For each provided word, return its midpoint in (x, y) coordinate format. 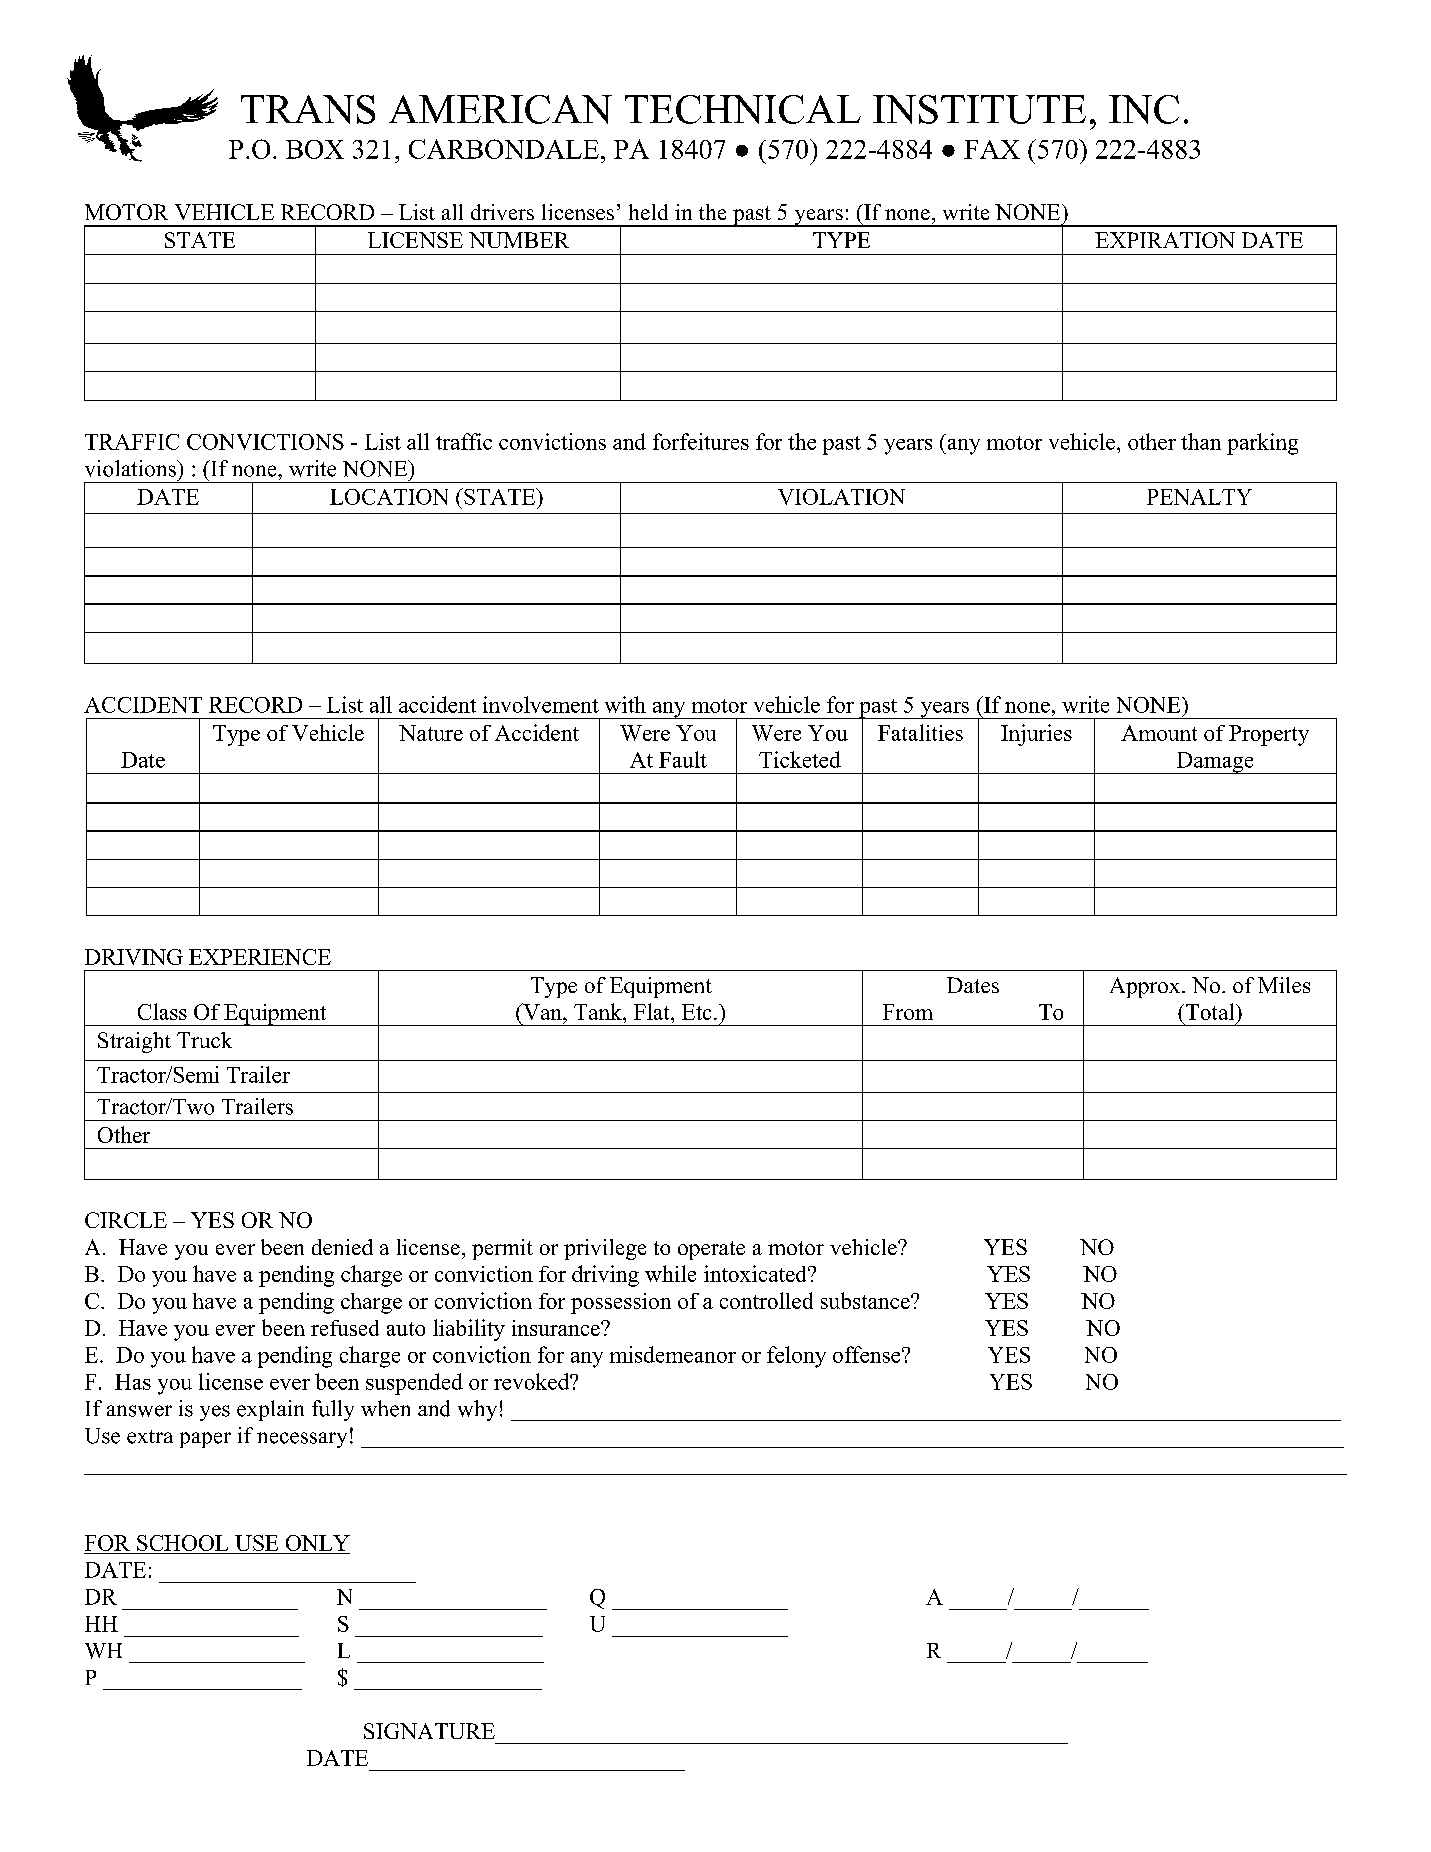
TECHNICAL (743, 109)
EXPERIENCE (260, 957)
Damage (1215, 763)
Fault (683, 759)
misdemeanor (673, 1354)
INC (1144, 109)
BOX (315, 149)
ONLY (316, 1544)
